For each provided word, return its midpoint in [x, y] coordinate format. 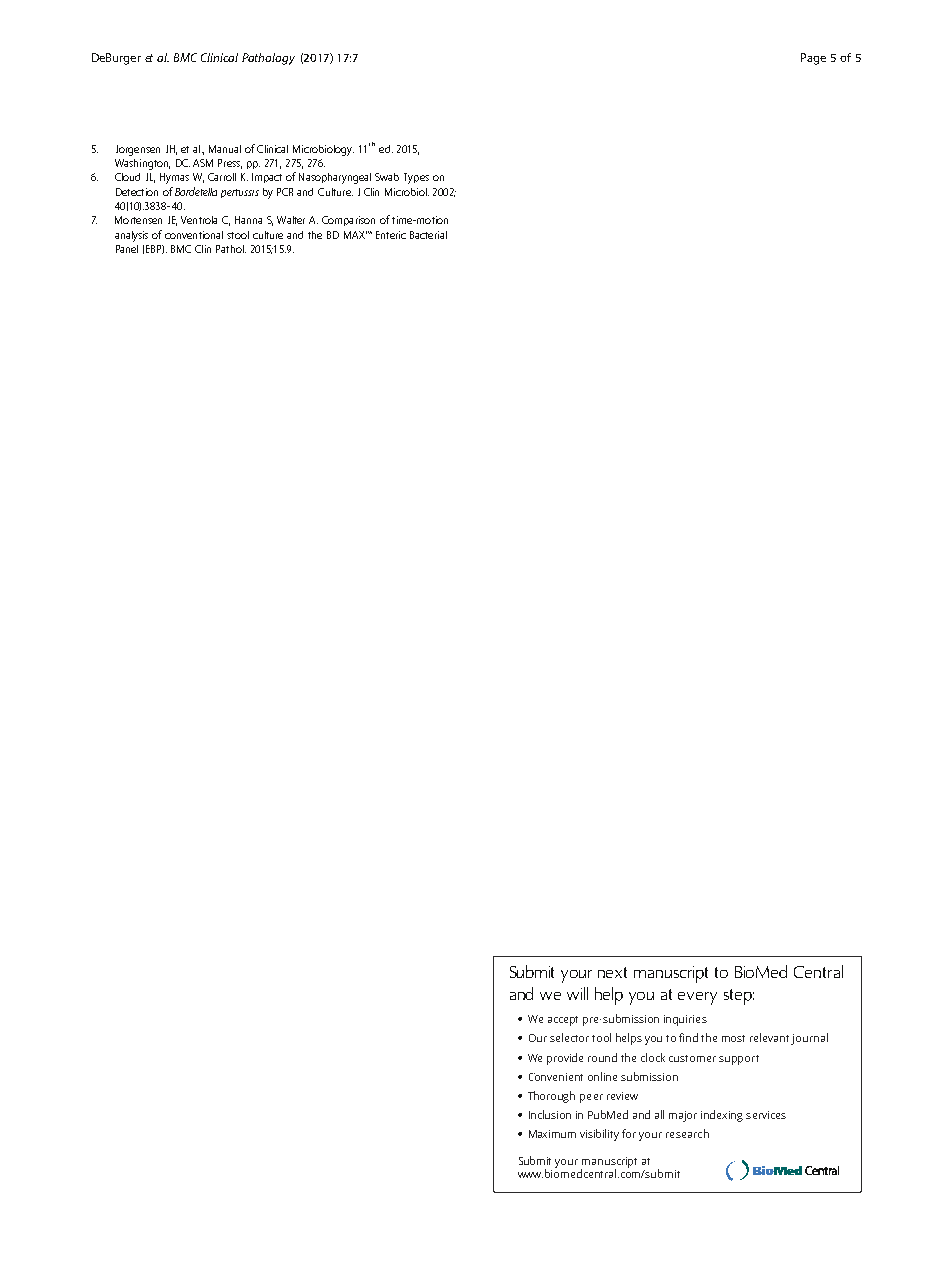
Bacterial [428, 235]
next [612, 972]
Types [416, 178]
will [577, 993]
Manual [225, 149]
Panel [127, 249]
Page [813, 59]
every [697, 998]
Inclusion [550, 1114]
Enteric [391, 235]
